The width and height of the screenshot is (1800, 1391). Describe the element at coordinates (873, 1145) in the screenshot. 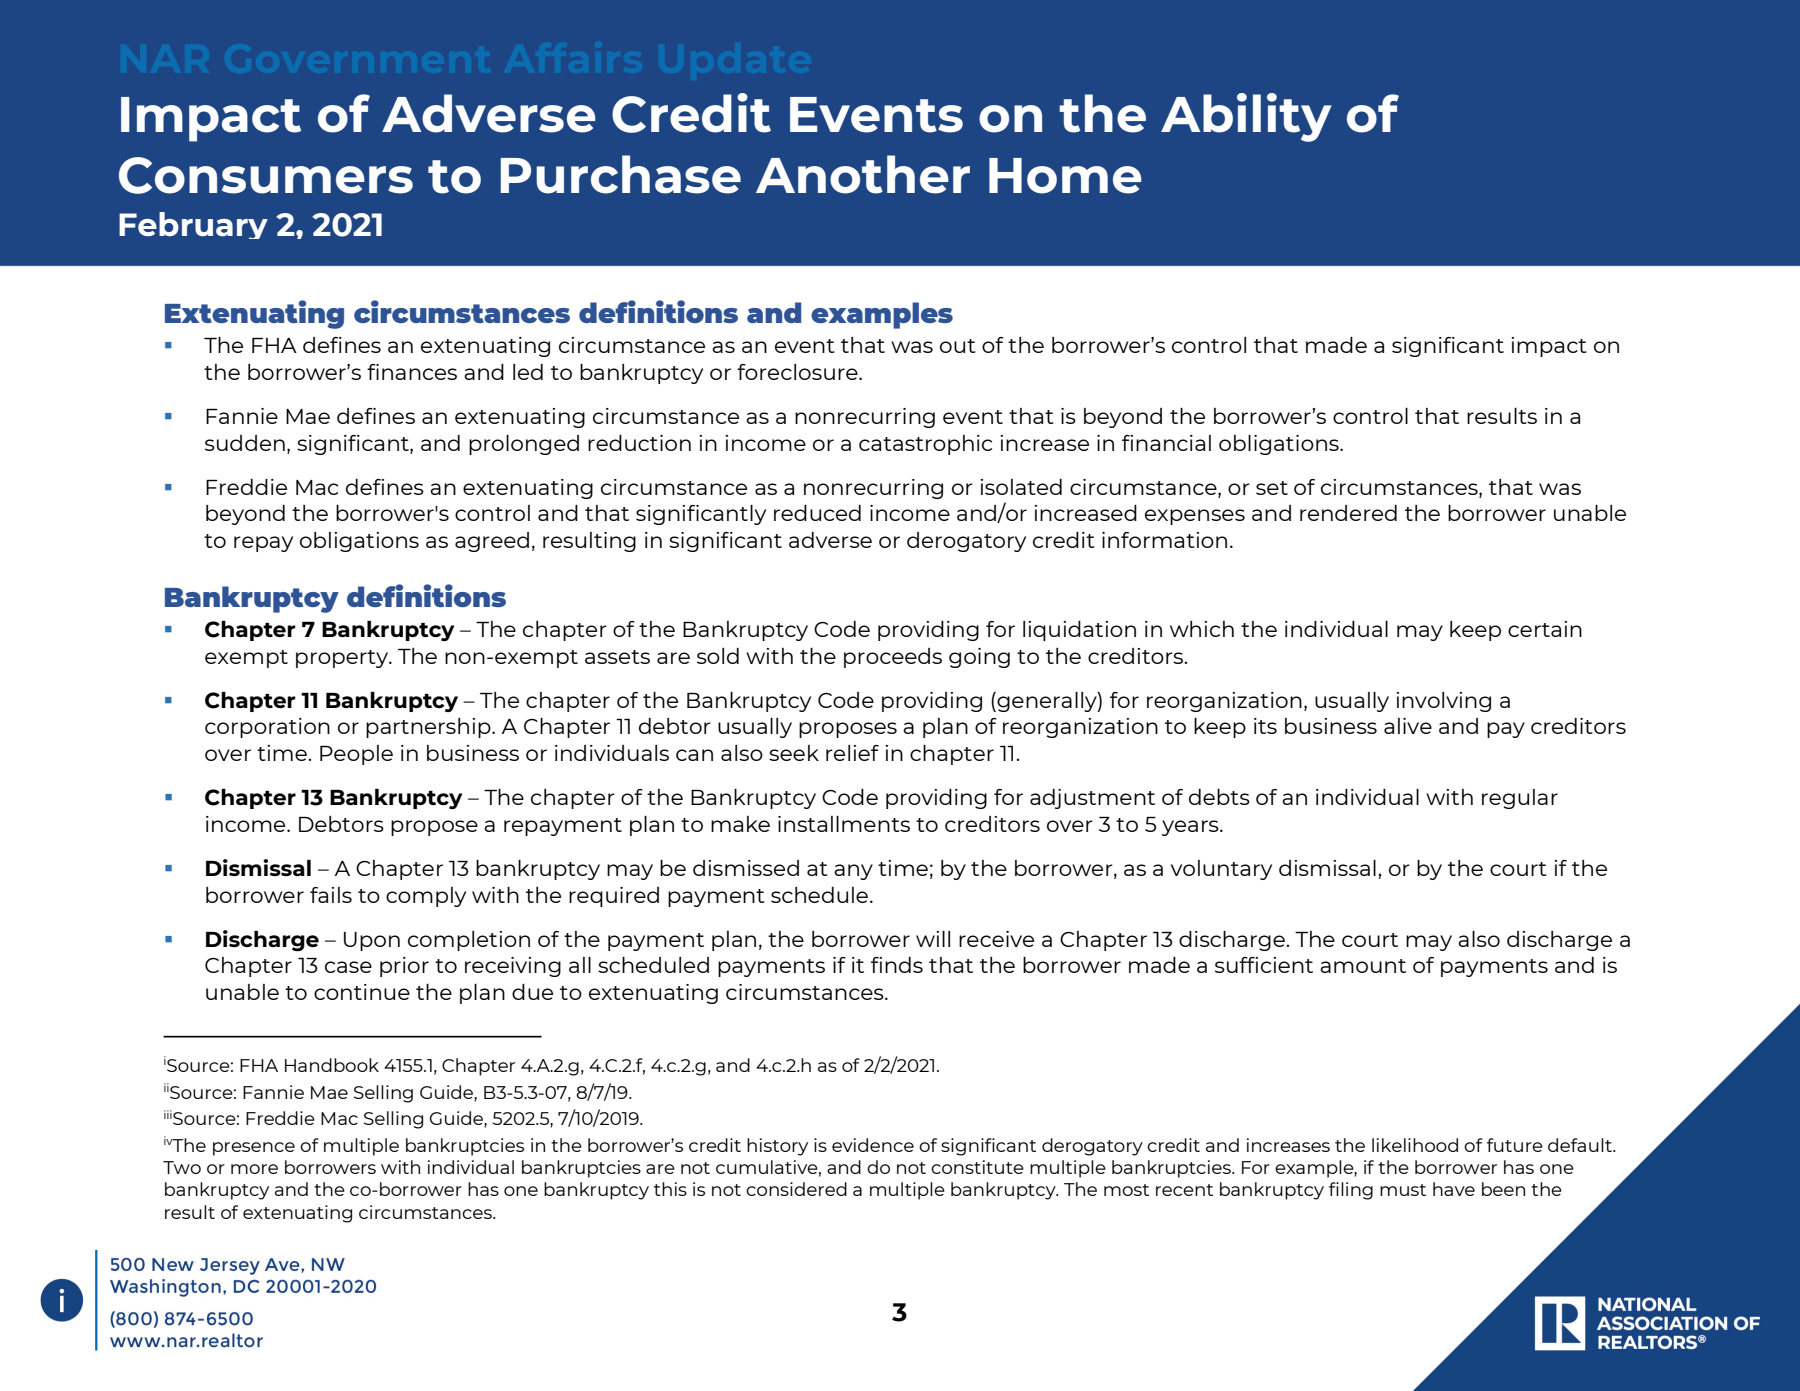

I see `evidence` at that location.
